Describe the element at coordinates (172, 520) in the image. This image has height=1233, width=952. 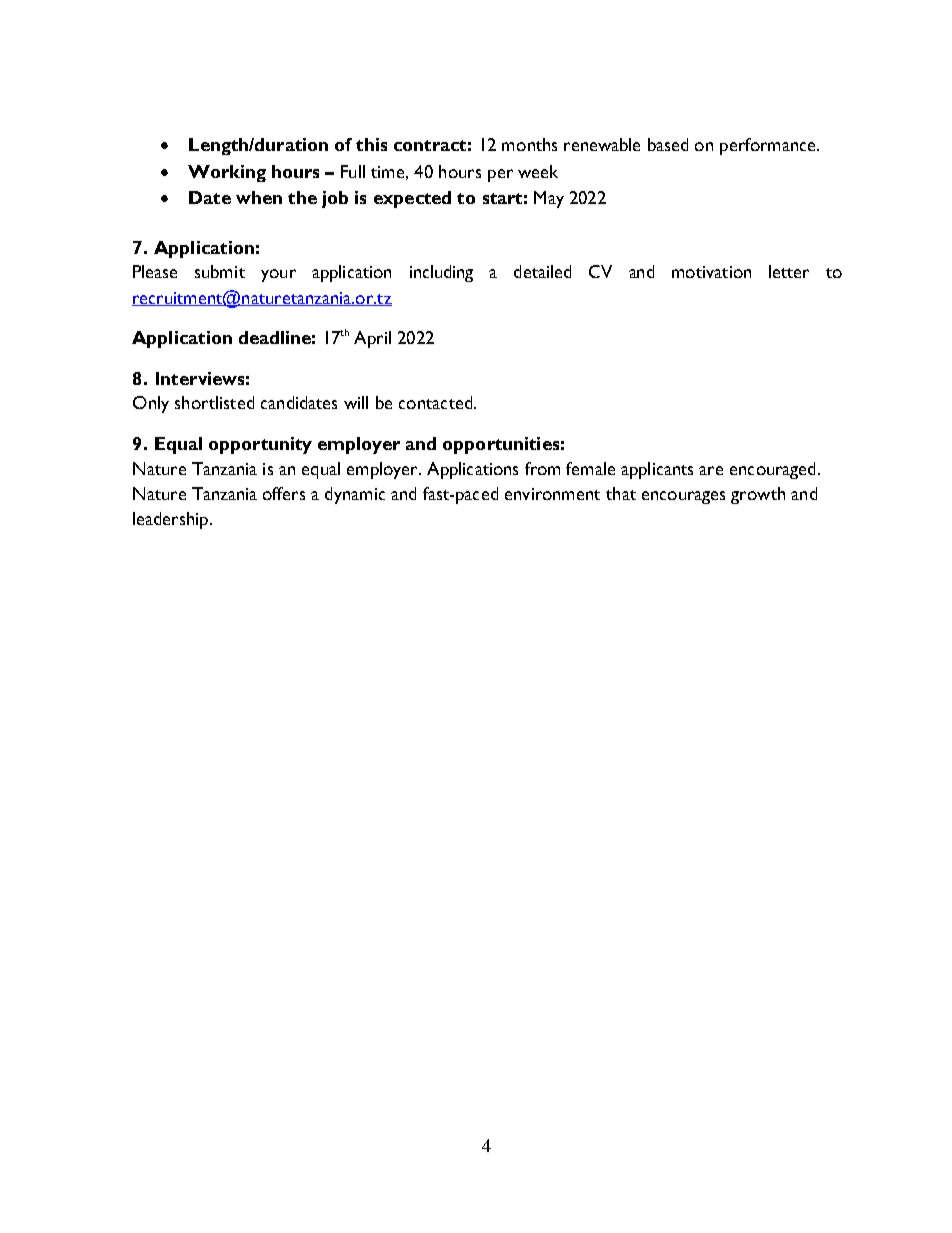
I see `leadership` at that location.
